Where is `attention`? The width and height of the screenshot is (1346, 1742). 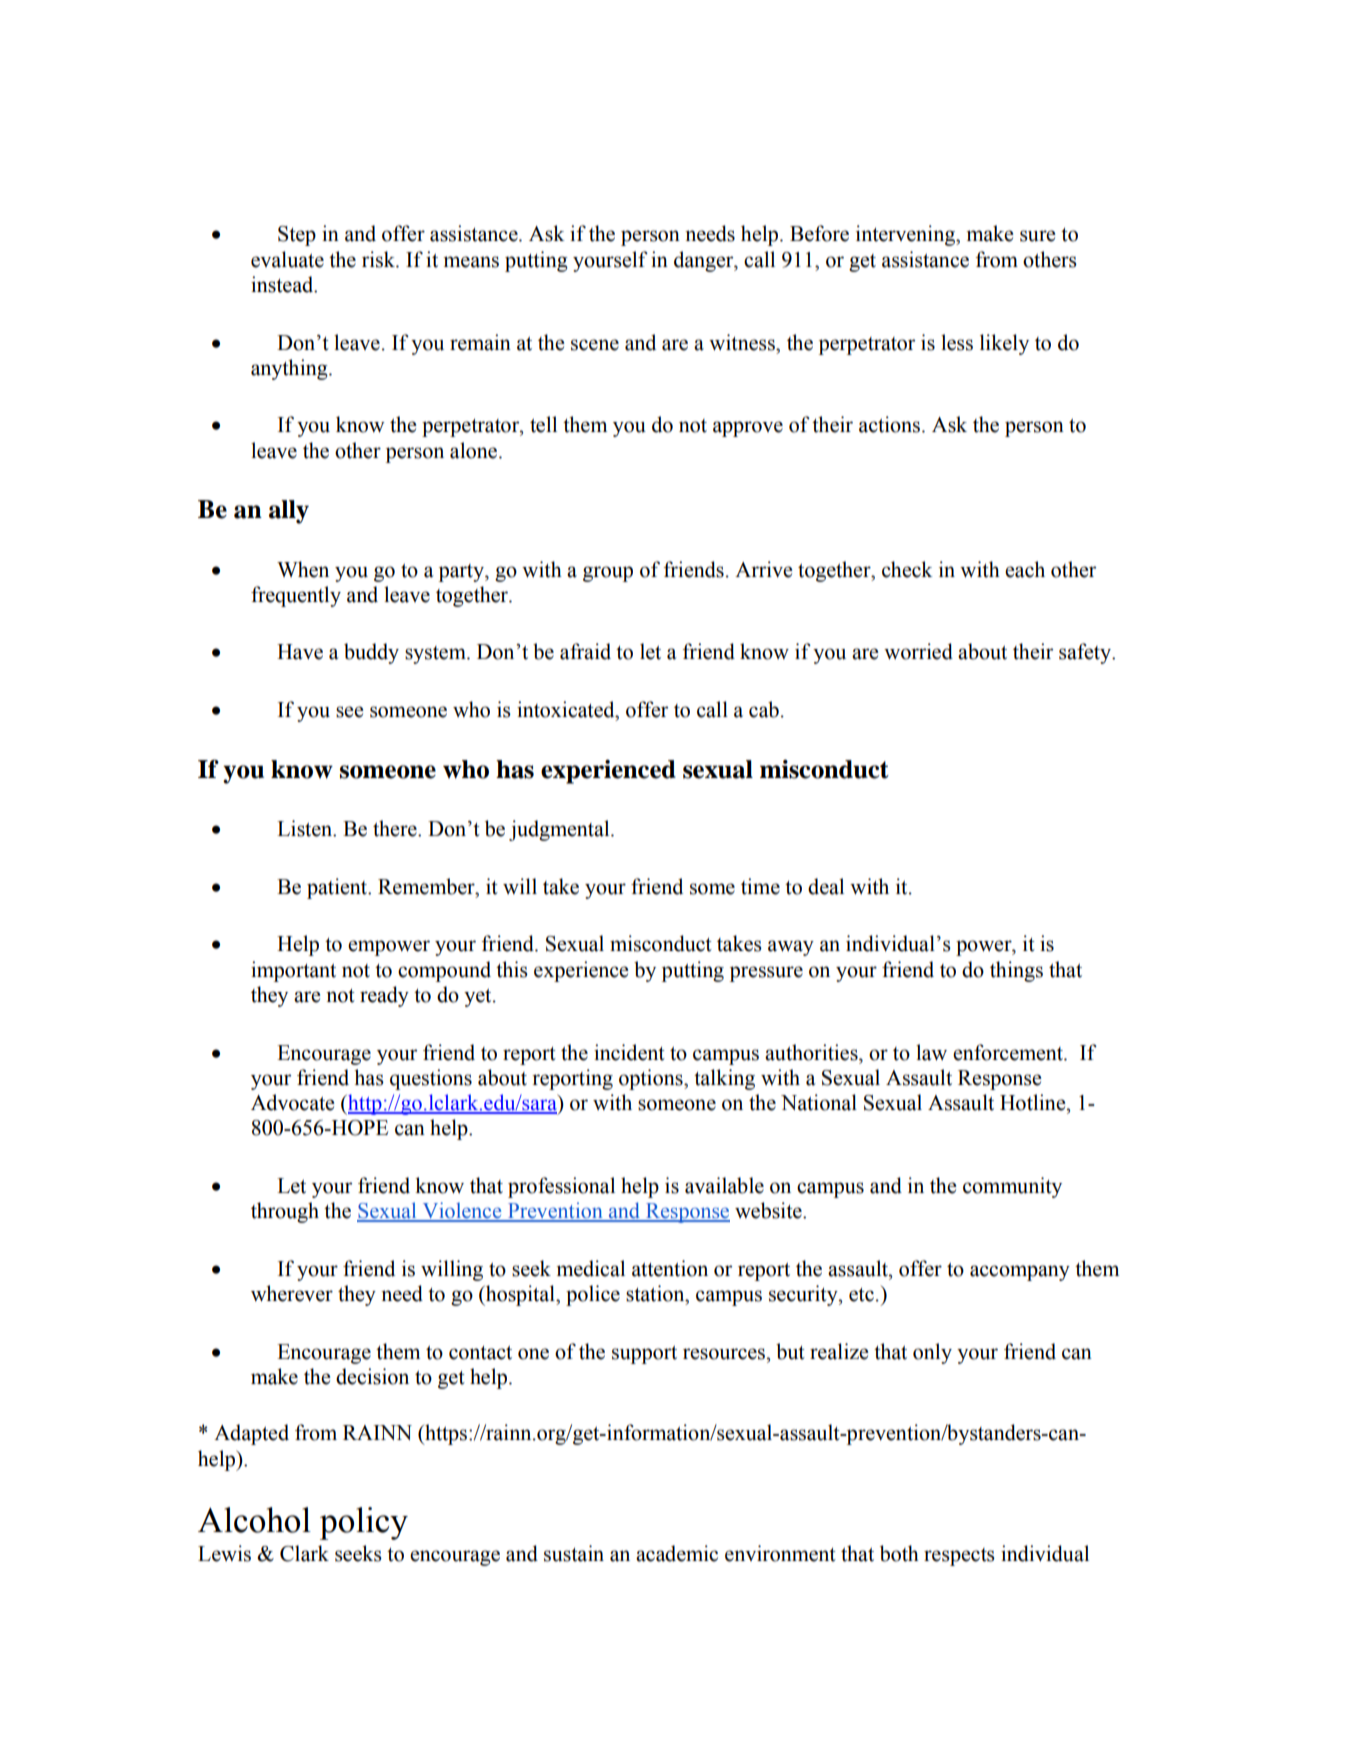
attention is located at coordinates (670, 1268).
